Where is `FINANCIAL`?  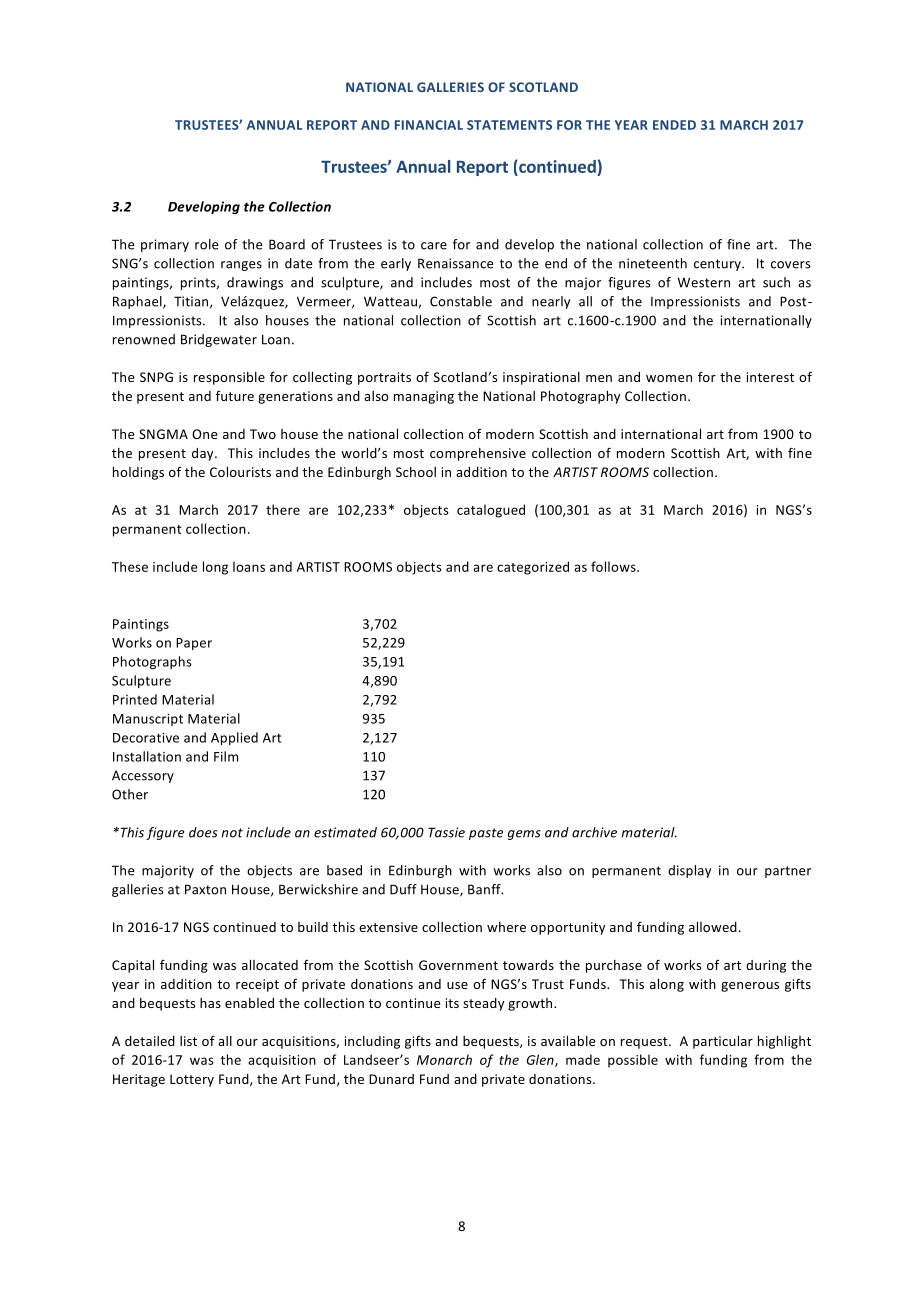 FINANCIAL is located at coordinates (429, 125).
